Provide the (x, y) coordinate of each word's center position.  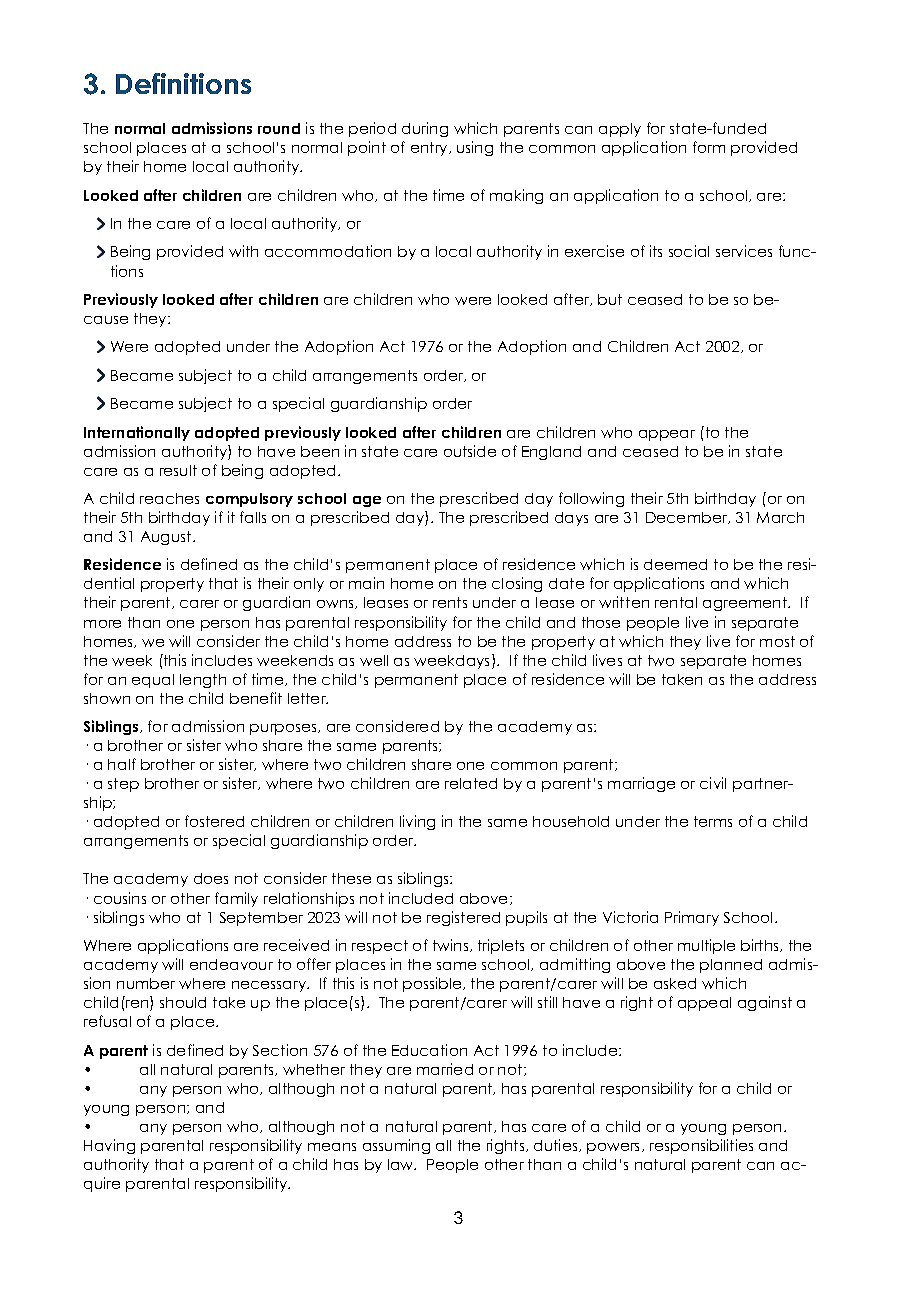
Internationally (137, 433)
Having (109, 1146)
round (279, 128)
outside (470, 451)
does (211, 878)
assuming (396, 1146)
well (374, 660)
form (709, 147)
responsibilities (701, 1146)
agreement (746, 604)
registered (463, 918)
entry (430, 149)
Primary (692, 918)
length (203, 681)
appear (667, 435)
